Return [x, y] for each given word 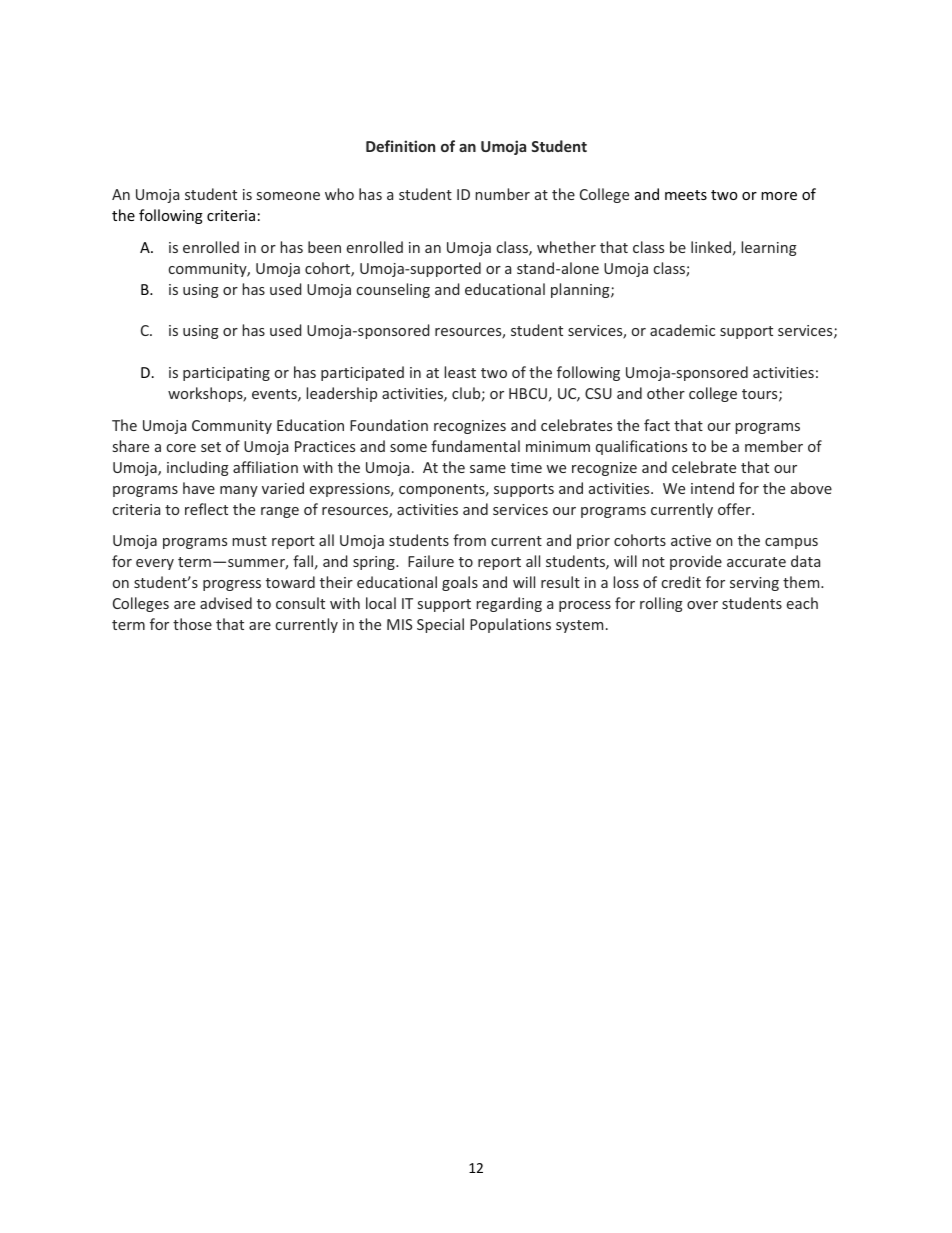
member [774, 446]
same [488, 469]
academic [682, 330]
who [339, 194]
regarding [509, 604]
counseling [393, 290]
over [702, 605]
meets [686, 195]
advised [226, 603]
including [198, 468]
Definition [400, 146]
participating [226, 374]
